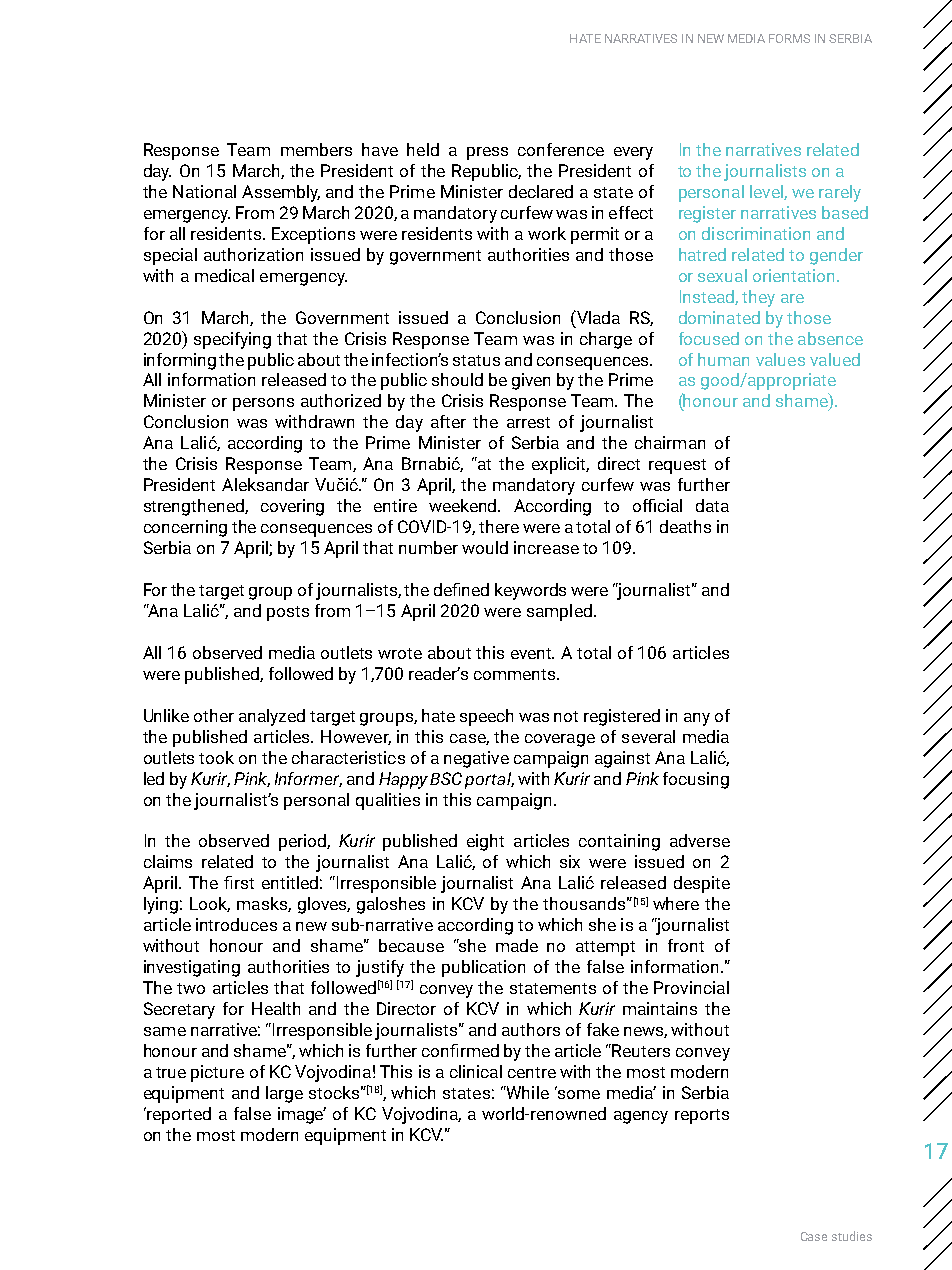 This screenshot has width=952, height=1270. Describe the element at coordinates (487, 153) in the screenshot. I see `press` at that location.
